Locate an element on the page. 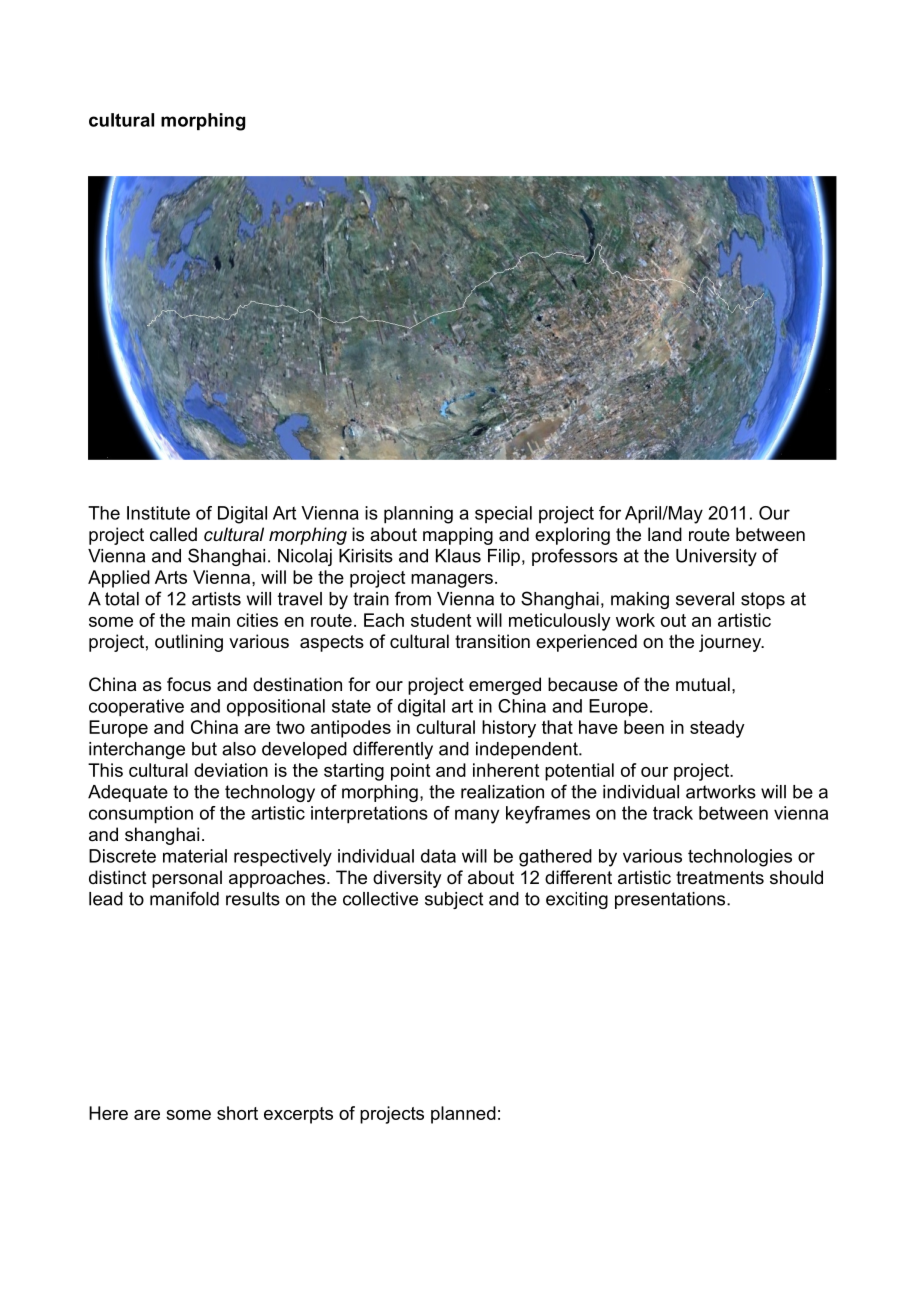  short is located at coordinates (237, 1113).
